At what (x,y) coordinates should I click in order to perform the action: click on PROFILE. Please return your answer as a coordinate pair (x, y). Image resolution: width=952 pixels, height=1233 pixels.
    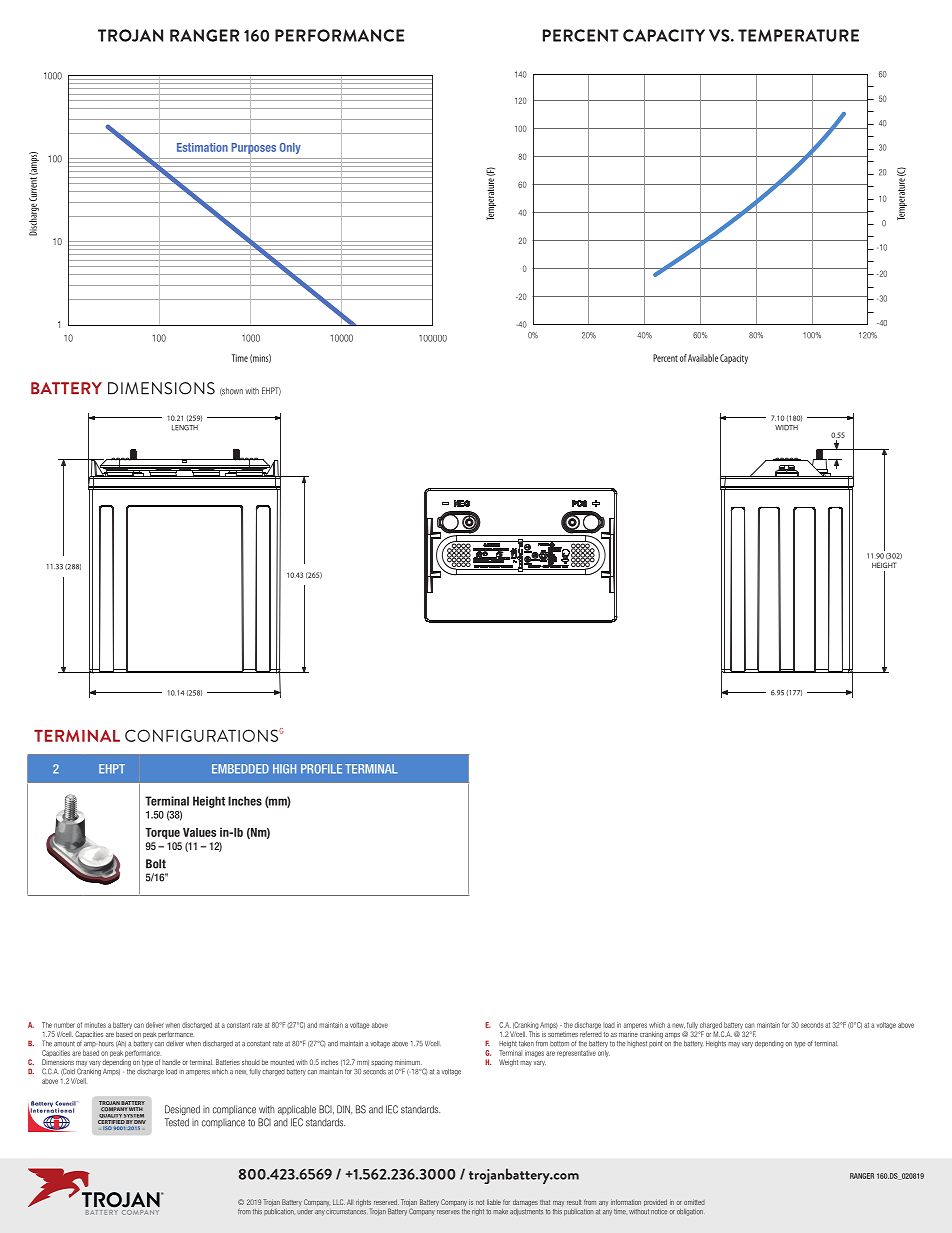
    Looking at the image, I should click on (321, 769).
